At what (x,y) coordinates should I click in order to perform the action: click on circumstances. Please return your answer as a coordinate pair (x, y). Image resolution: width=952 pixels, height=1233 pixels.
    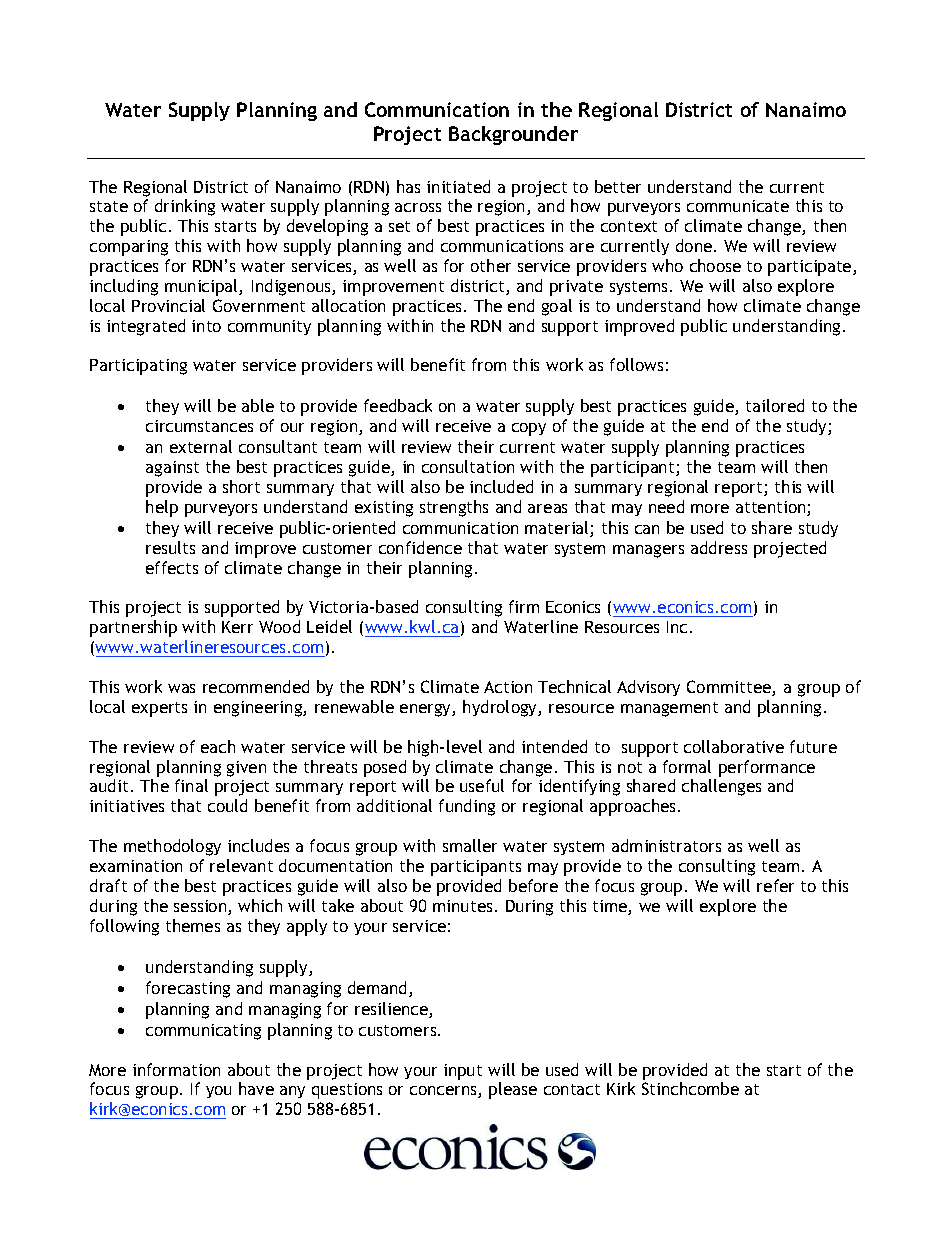
    Looking at the image, I should click on (199, 426).
